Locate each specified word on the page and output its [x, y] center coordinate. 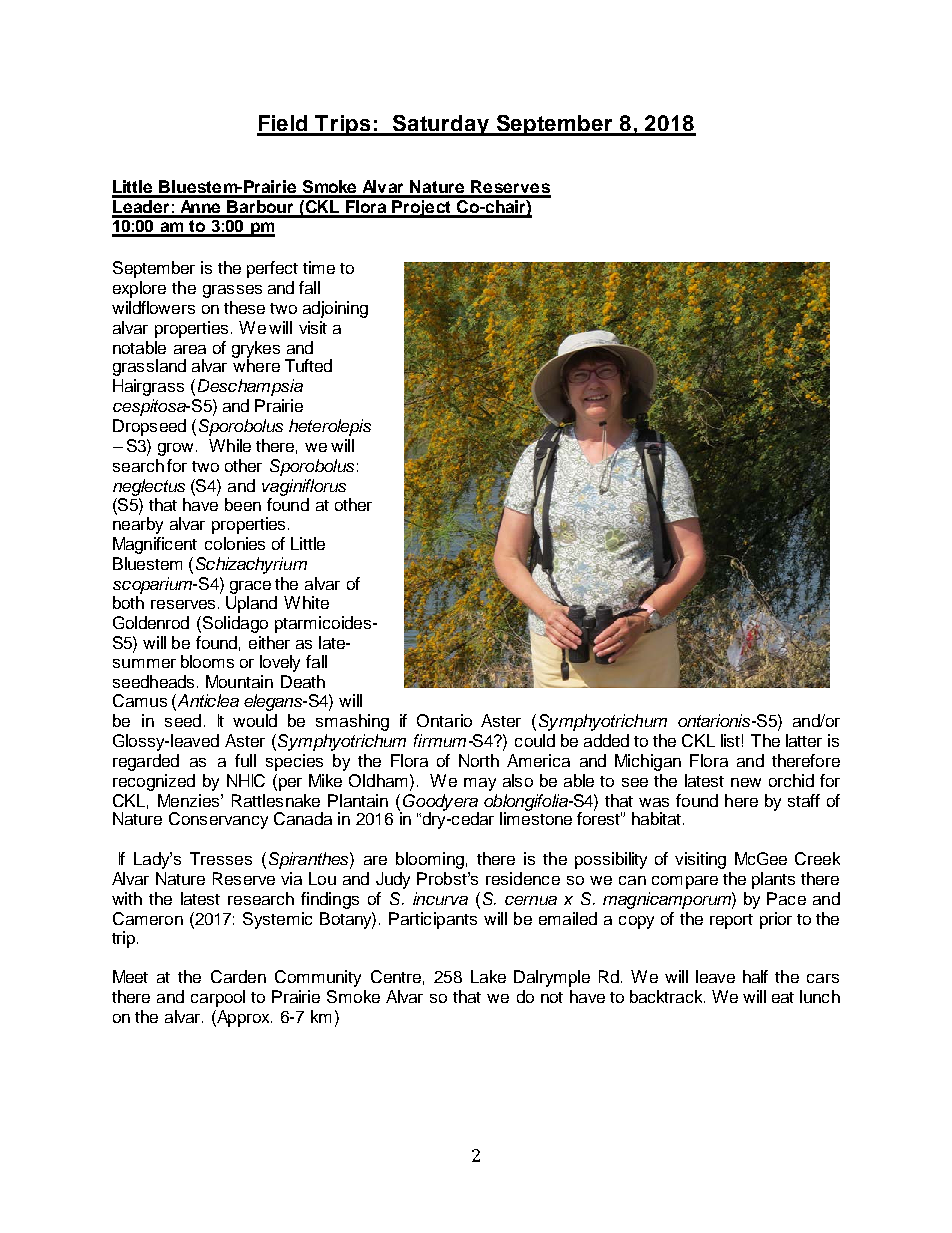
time [319, 267]
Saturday [441, 125]
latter [804, 740]
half [755, 976]
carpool [218, 998]
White [306, 602]
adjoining [335, 309]
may [480, 784]
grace [250, 587]
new [746, 782]
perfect [272, 269]
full [245, 760]
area [190, 349]
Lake [488, 976]
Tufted [308, 365]
